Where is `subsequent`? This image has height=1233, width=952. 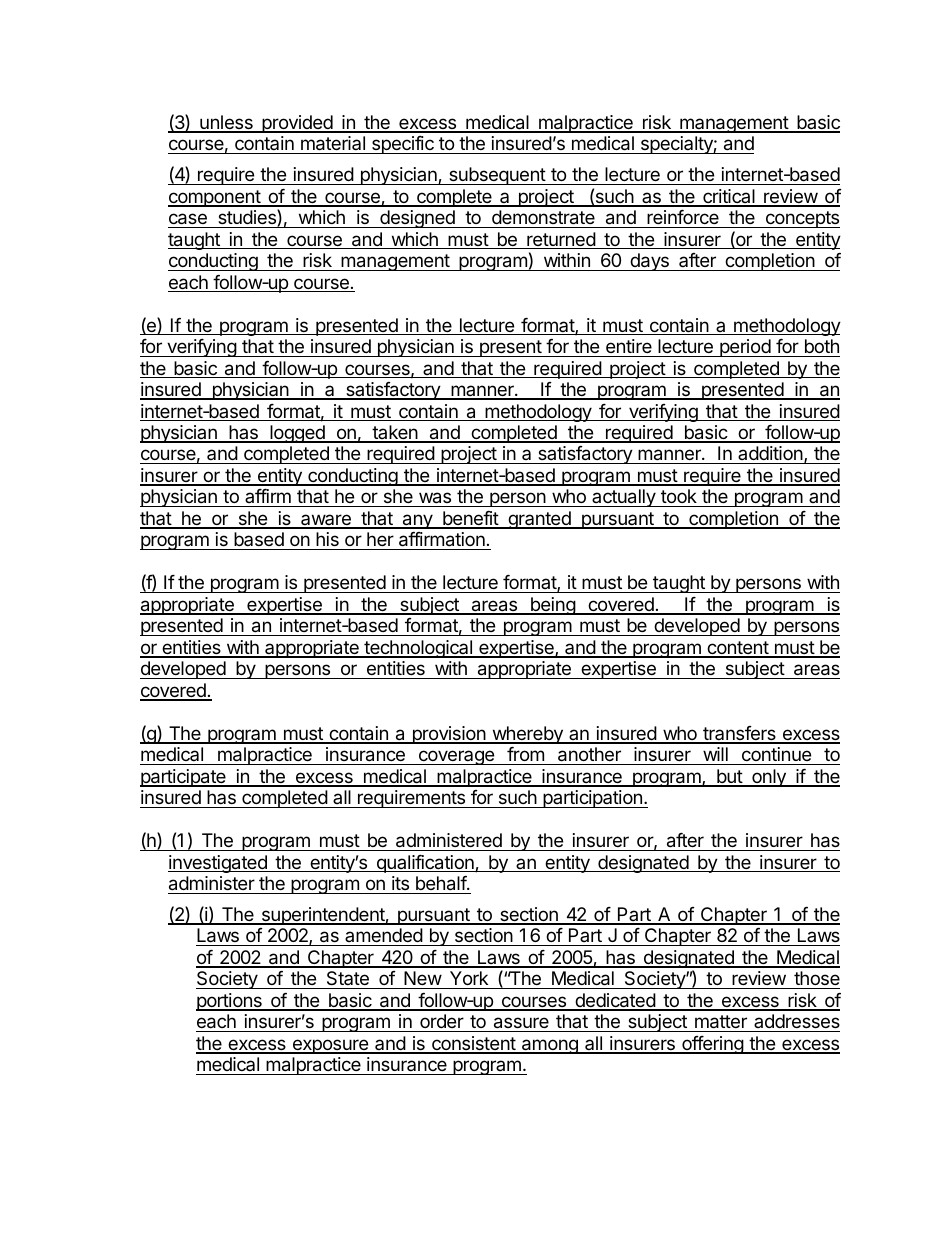 subsequent is located at coordinates (497, 176).
